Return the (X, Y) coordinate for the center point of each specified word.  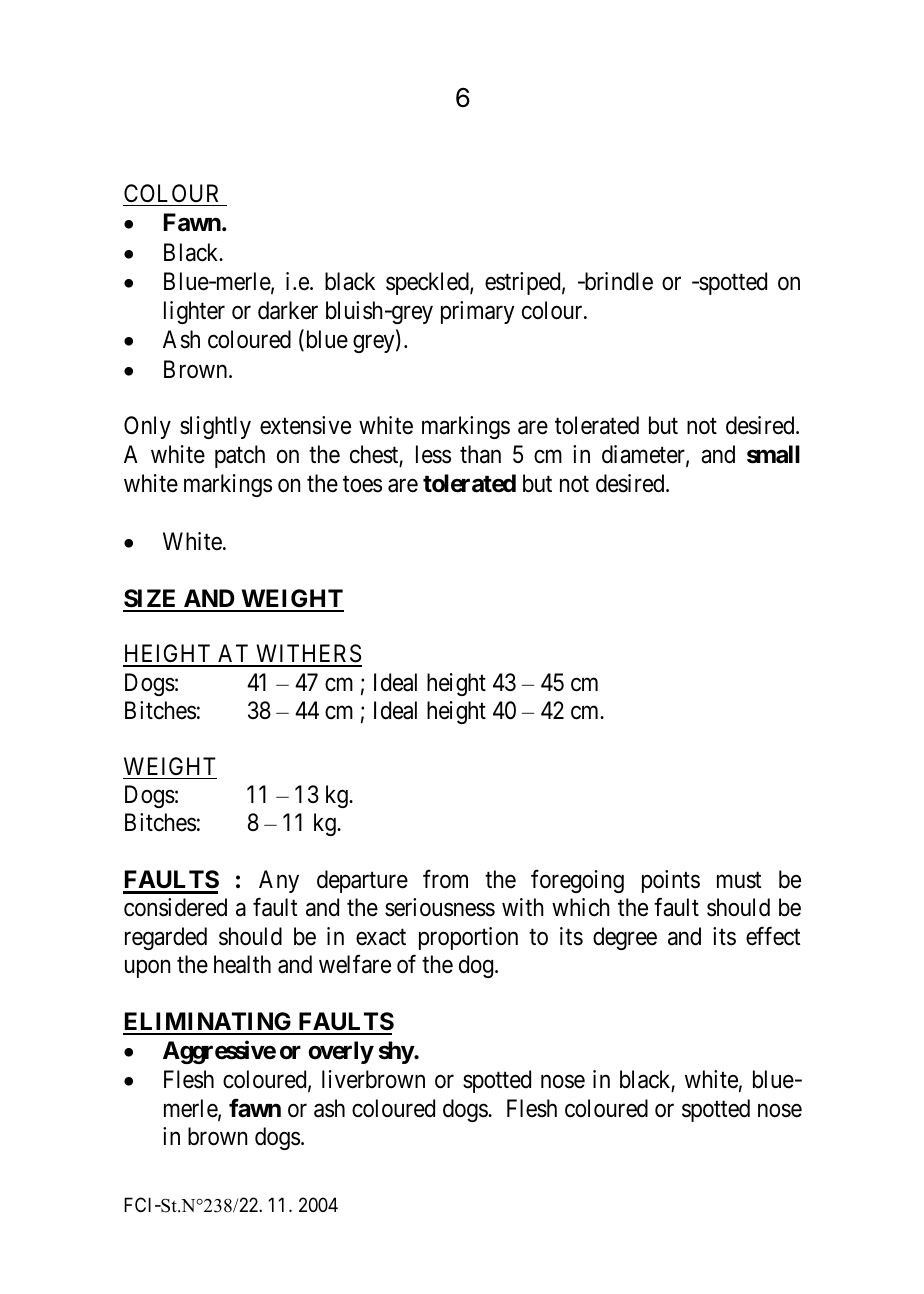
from (445, 879)
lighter (194, 312)
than (480, 454)
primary (478, 312)
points (671, 881)
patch (240, 456)
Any (279, 881)
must (739, 880)
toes (362, 484)
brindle (617, 281)
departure (362, 881)
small (773, 454)
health (242, 964)
